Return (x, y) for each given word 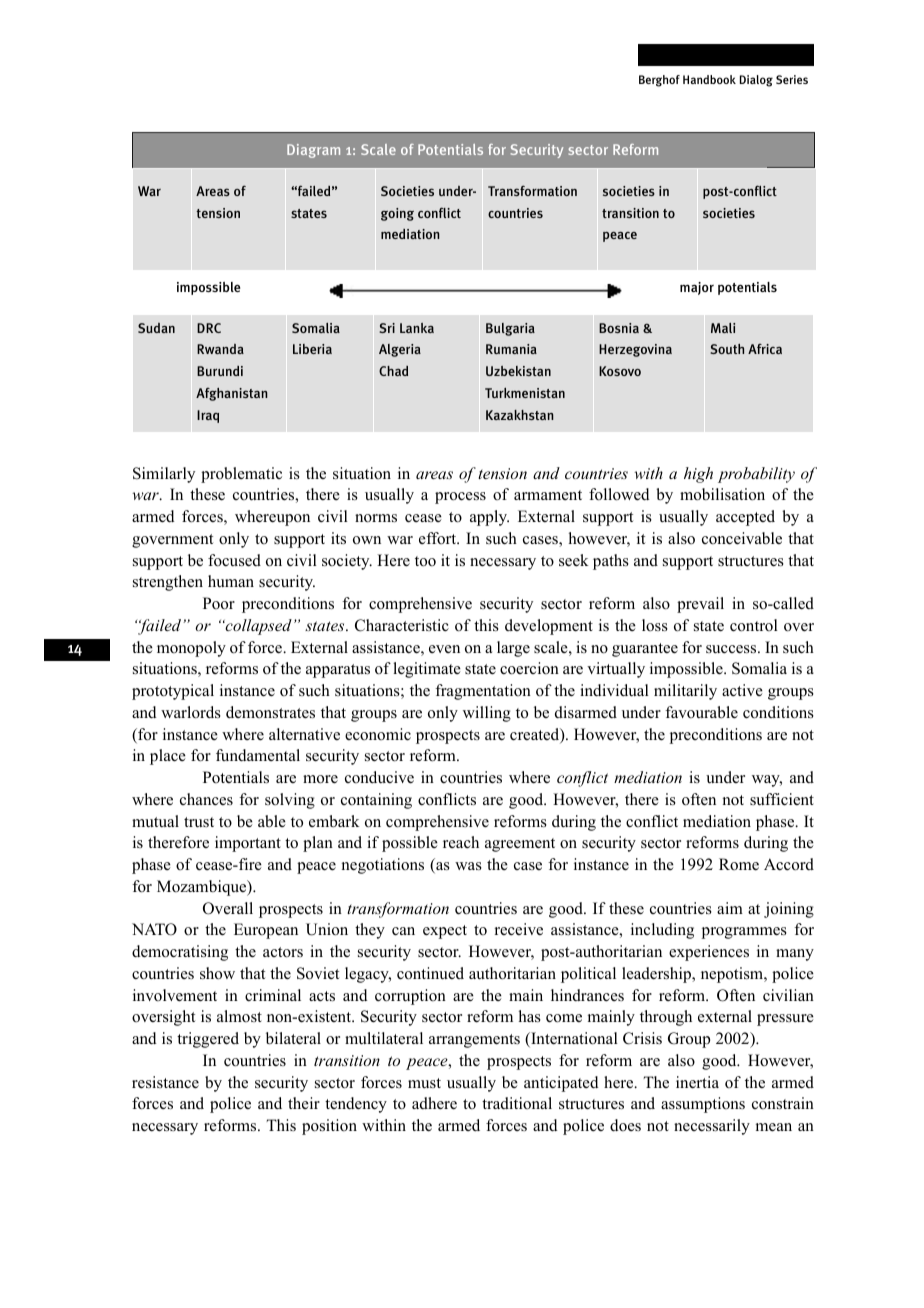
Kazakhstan (520, 415)
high (698, 475)
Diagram (313, 151)
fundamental (258, 755)
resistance (165, 1082)
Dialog (756, 81)
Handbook (709, 79)
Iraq (208, 416)
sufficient (782, 799)
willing (487, 714)
